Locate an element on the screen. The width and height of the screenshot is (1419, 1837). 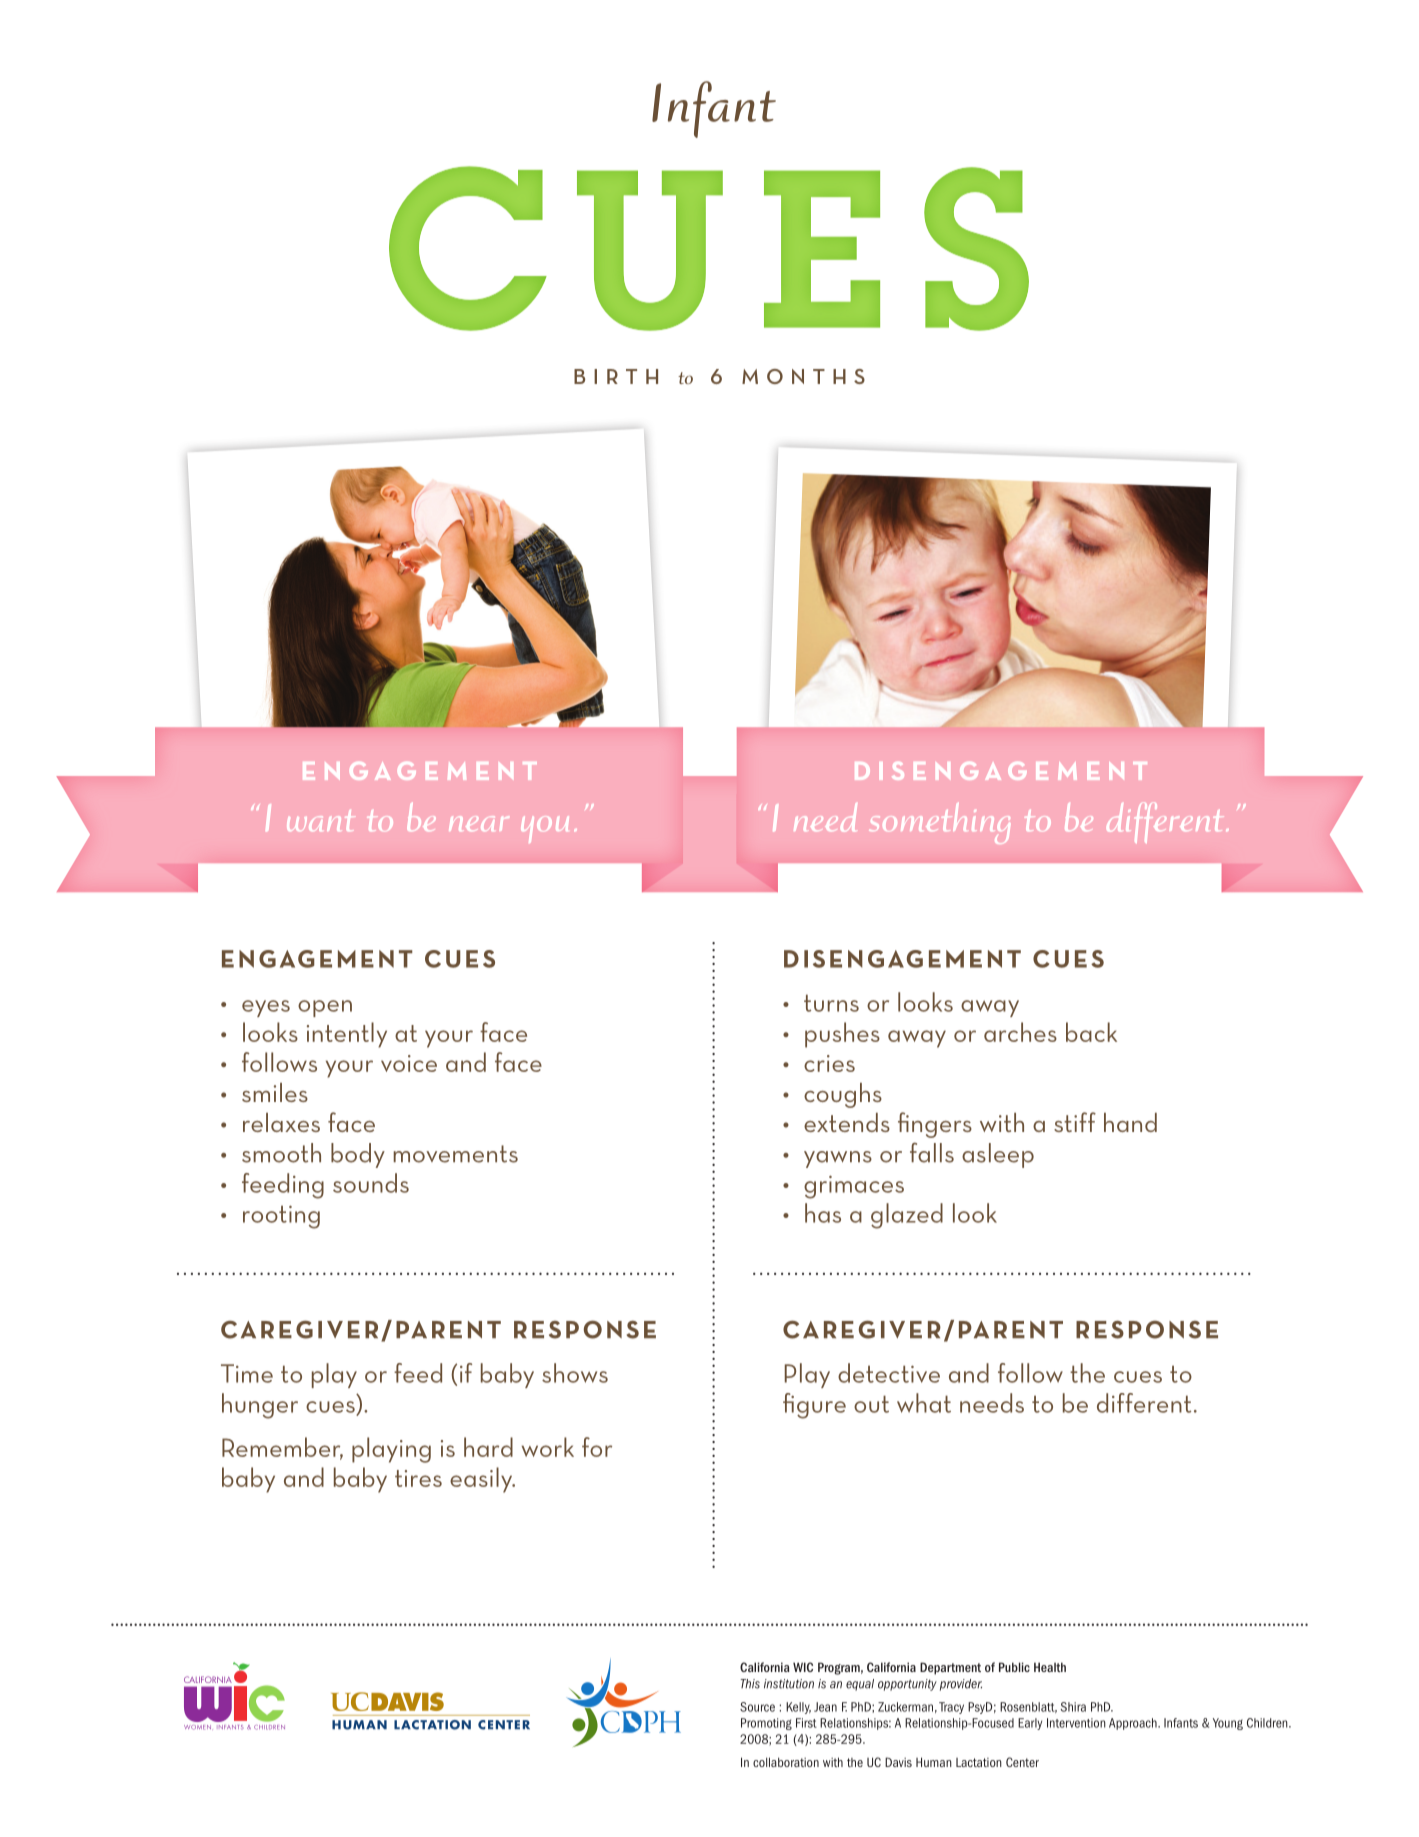
back is located at coordinates (1091, 1032).
